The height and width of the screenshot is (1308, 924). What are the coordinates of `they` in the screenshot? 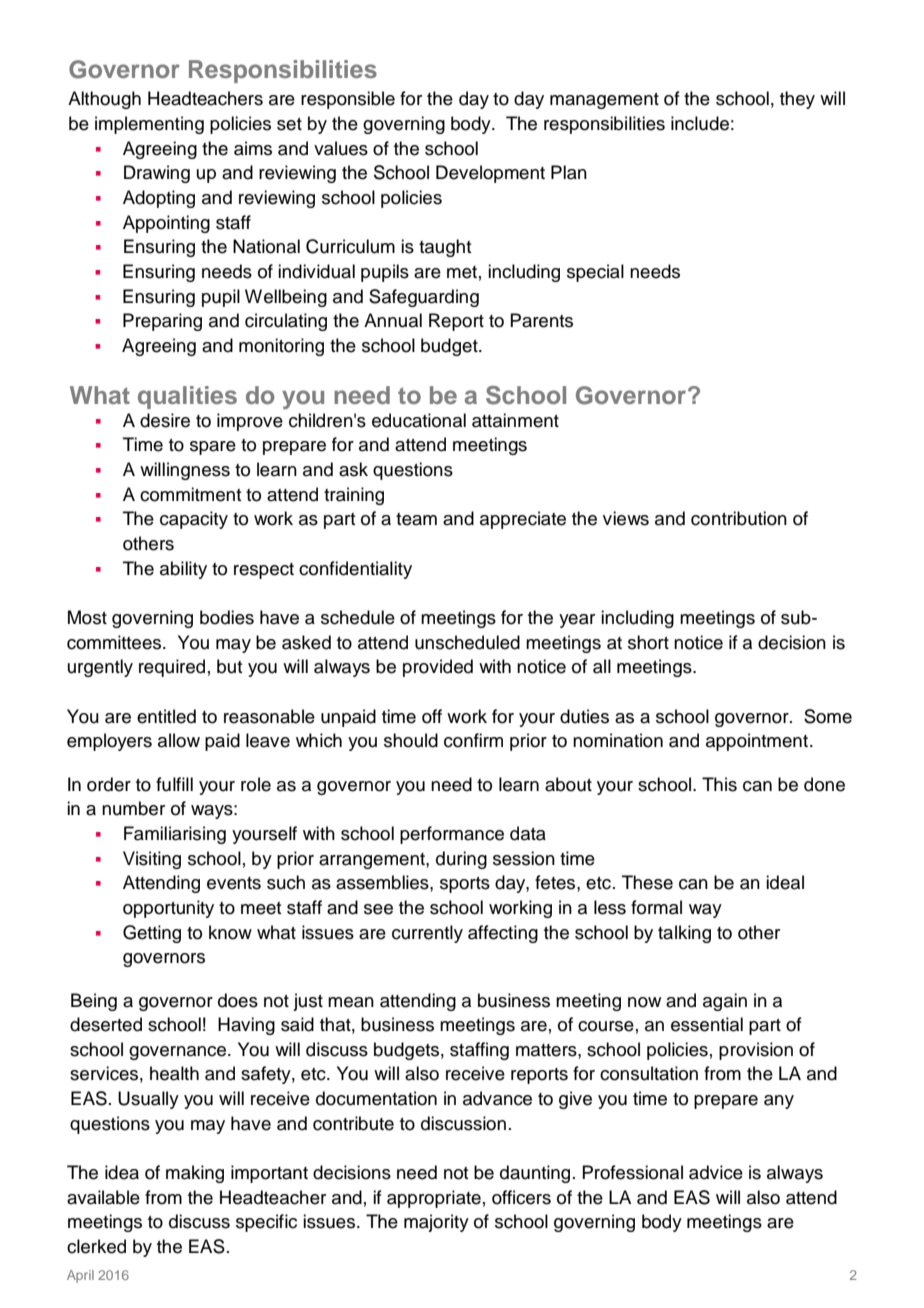 It's located at (797, 100).
